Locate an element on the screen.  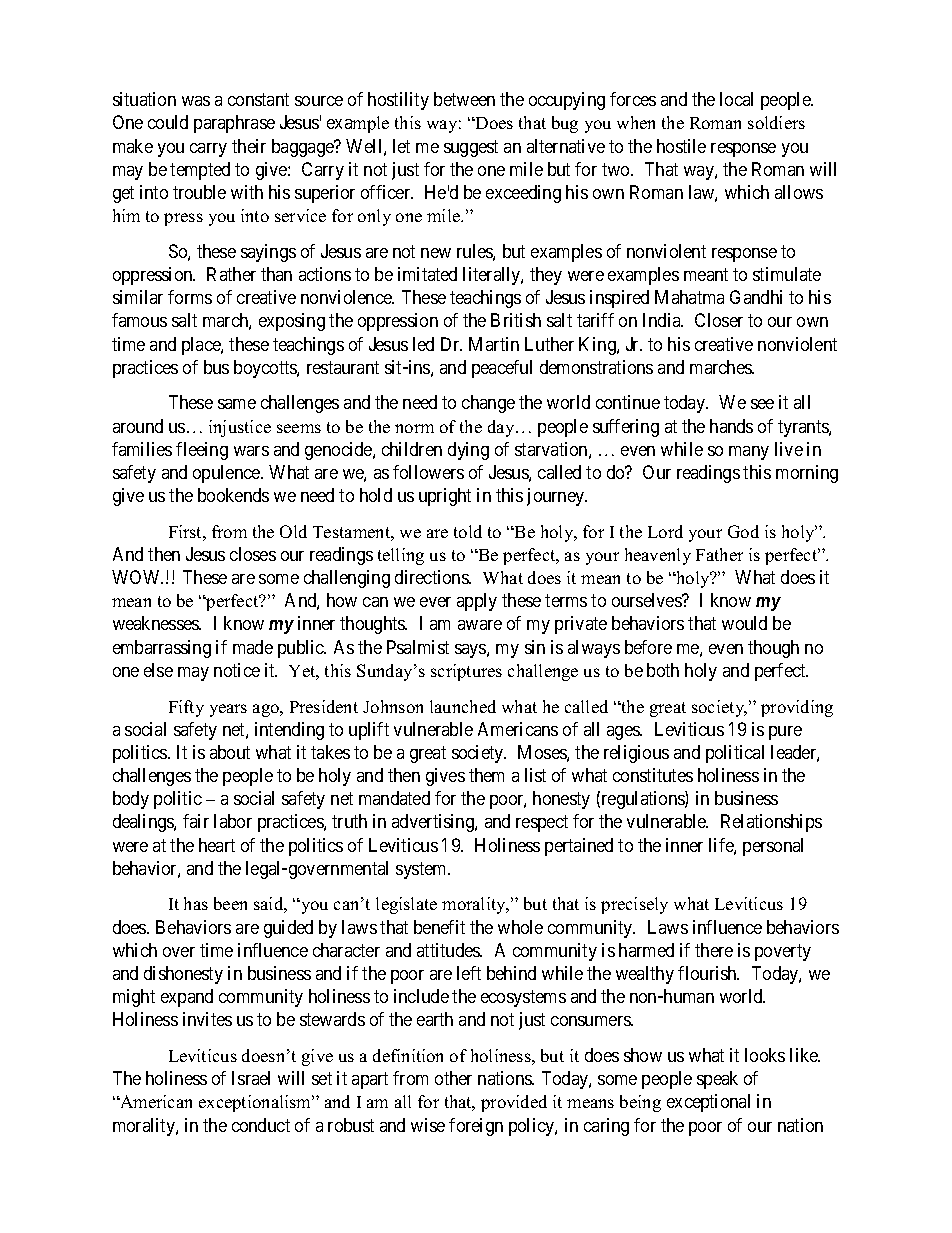
heart is located at coordinates (217, 845).
